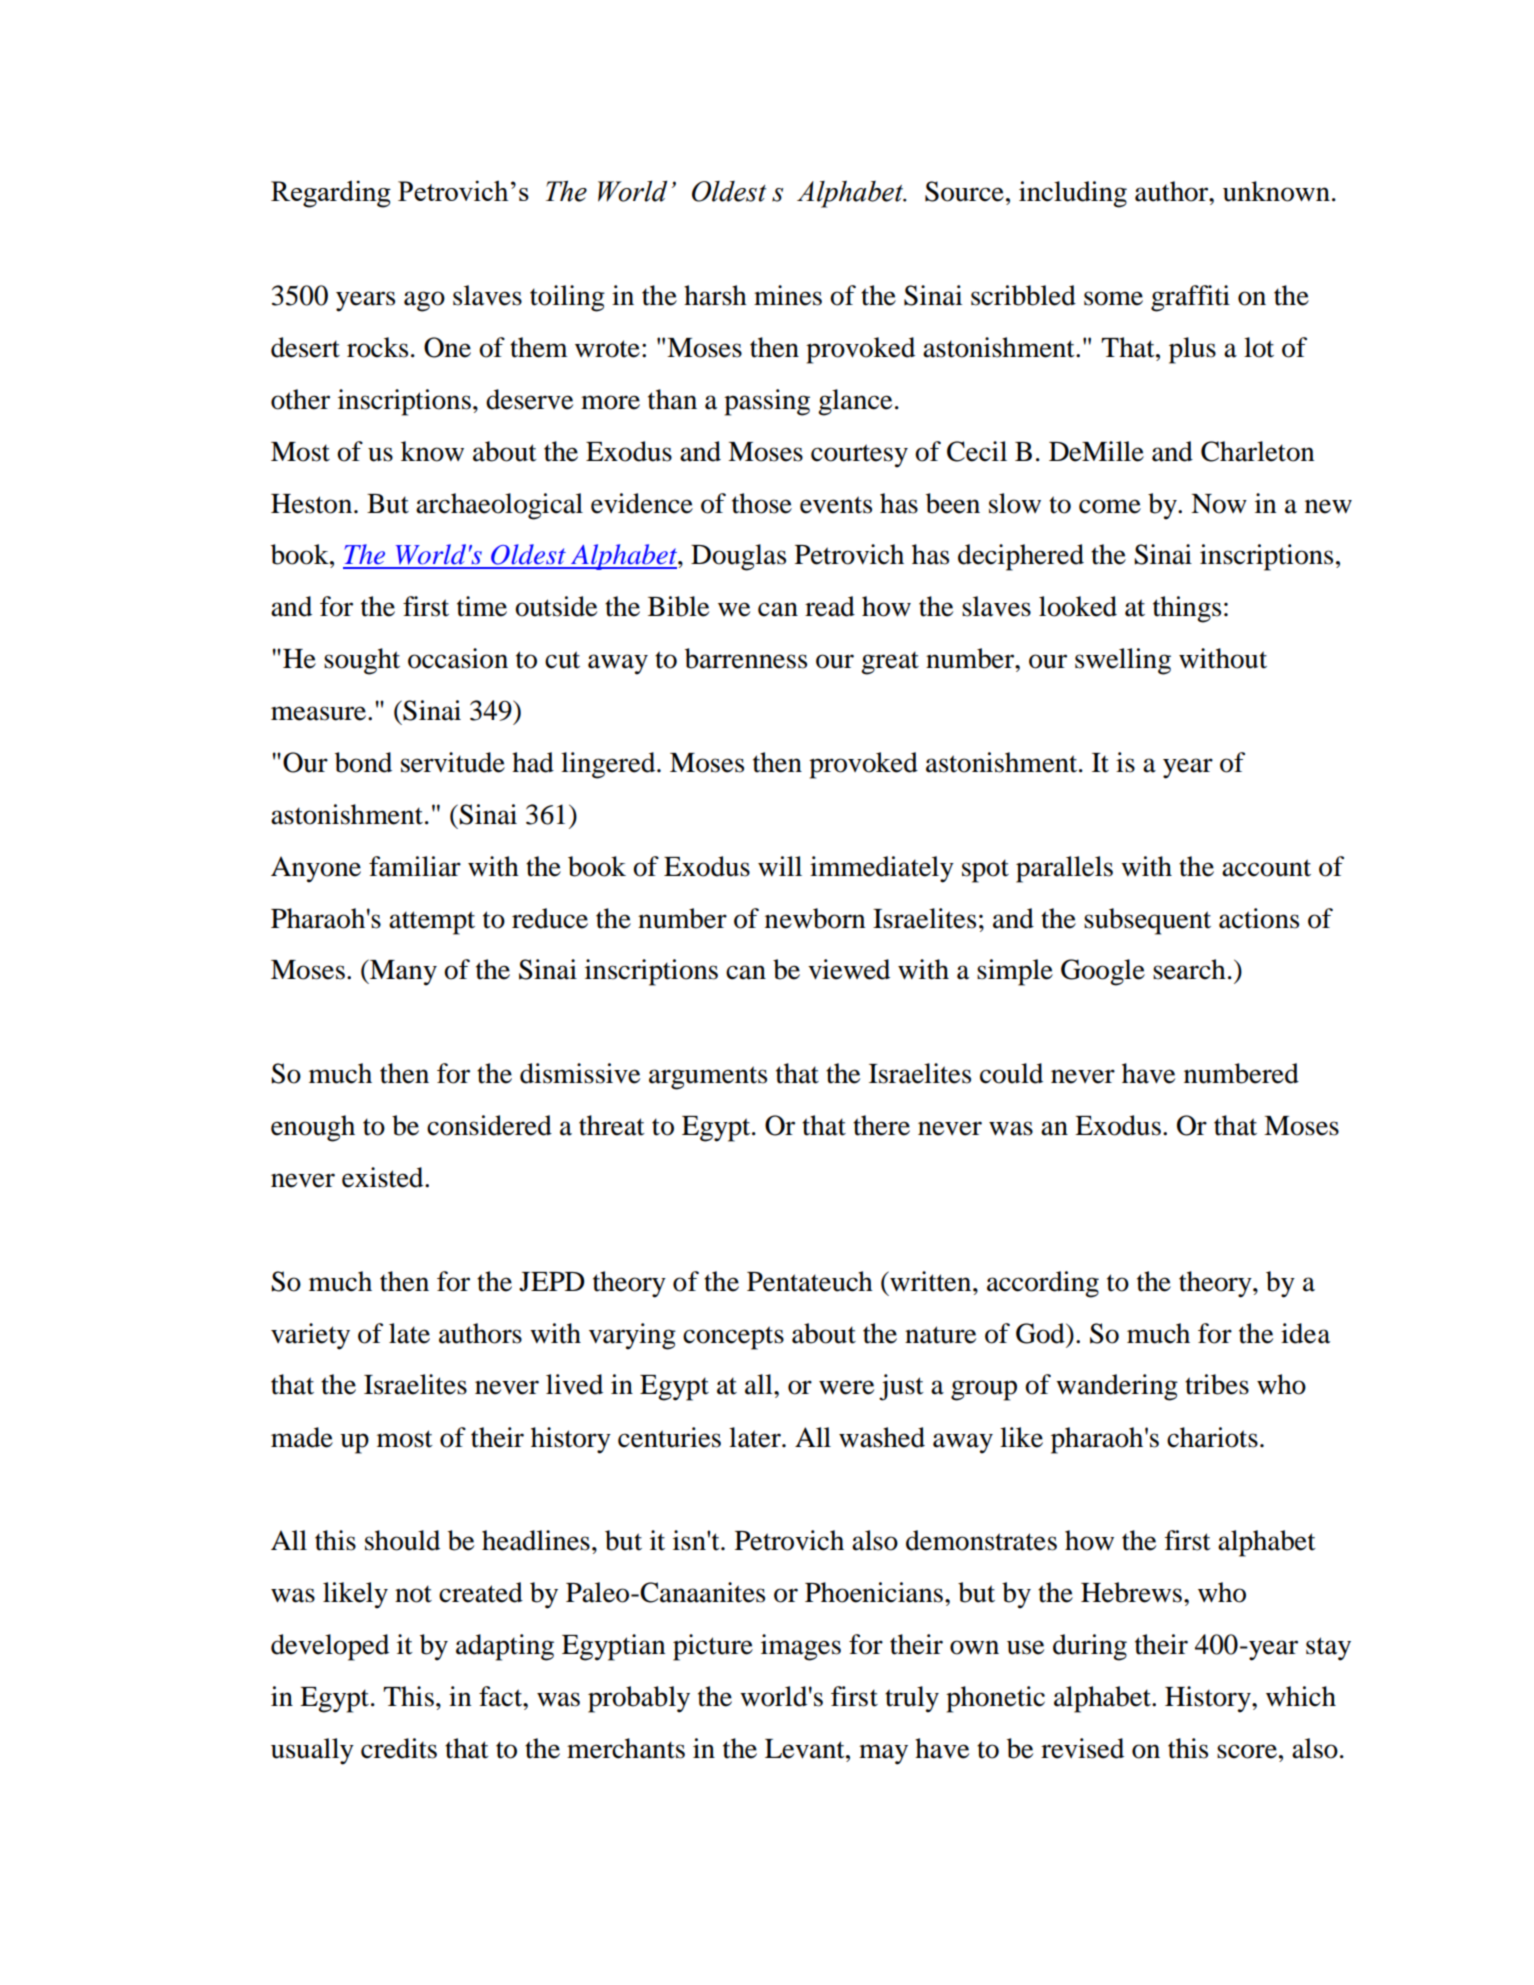 This screenshot has height=1985, width=1534. Describe the element at coordinates (846, 1387) in the screenshot. I see `were` at that location.
